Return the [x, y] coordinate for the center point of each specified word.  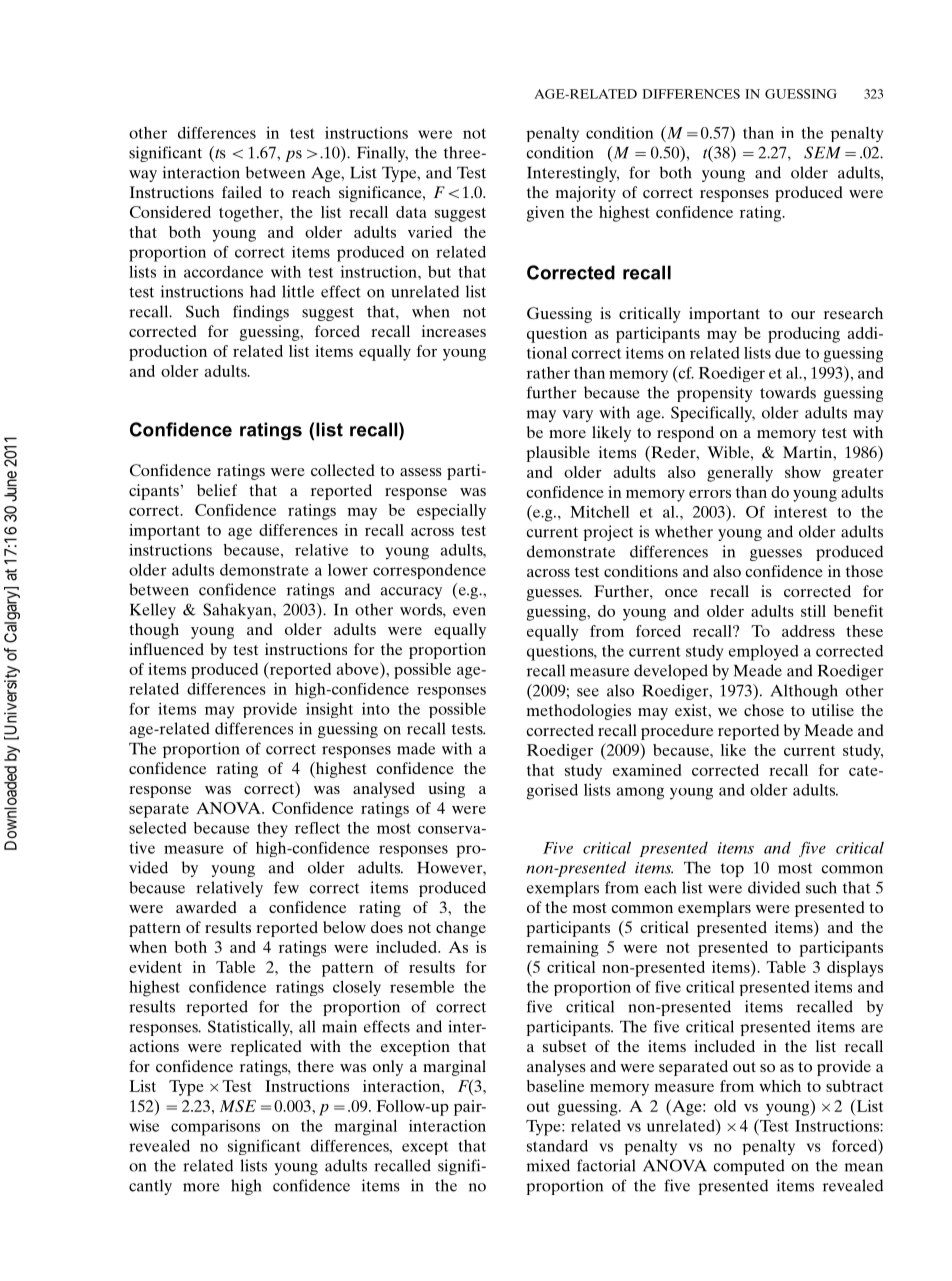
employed [764, 653]
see [588, 692]
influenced [166, 649]
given [546, 214]
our [803, 315]
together [250, 214]
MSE [238, 1106]
